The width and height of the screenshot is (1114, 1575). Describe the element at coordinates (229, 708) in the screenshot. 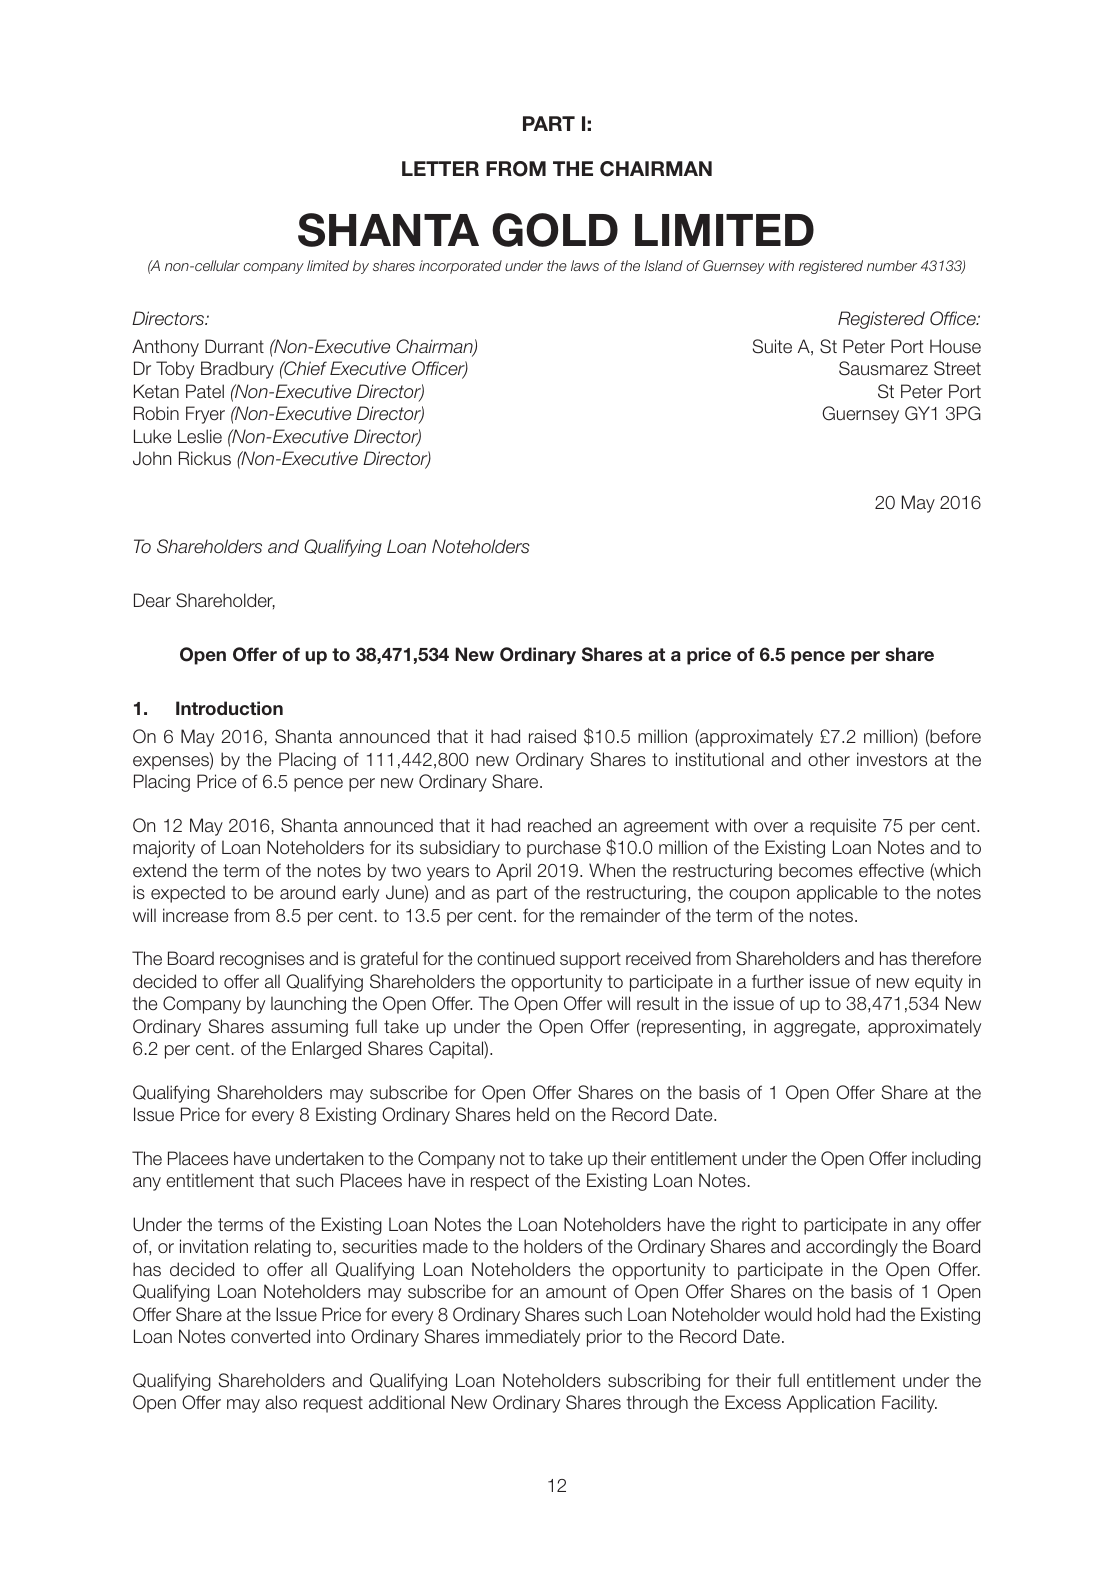

I see `Introduction` at that location.
